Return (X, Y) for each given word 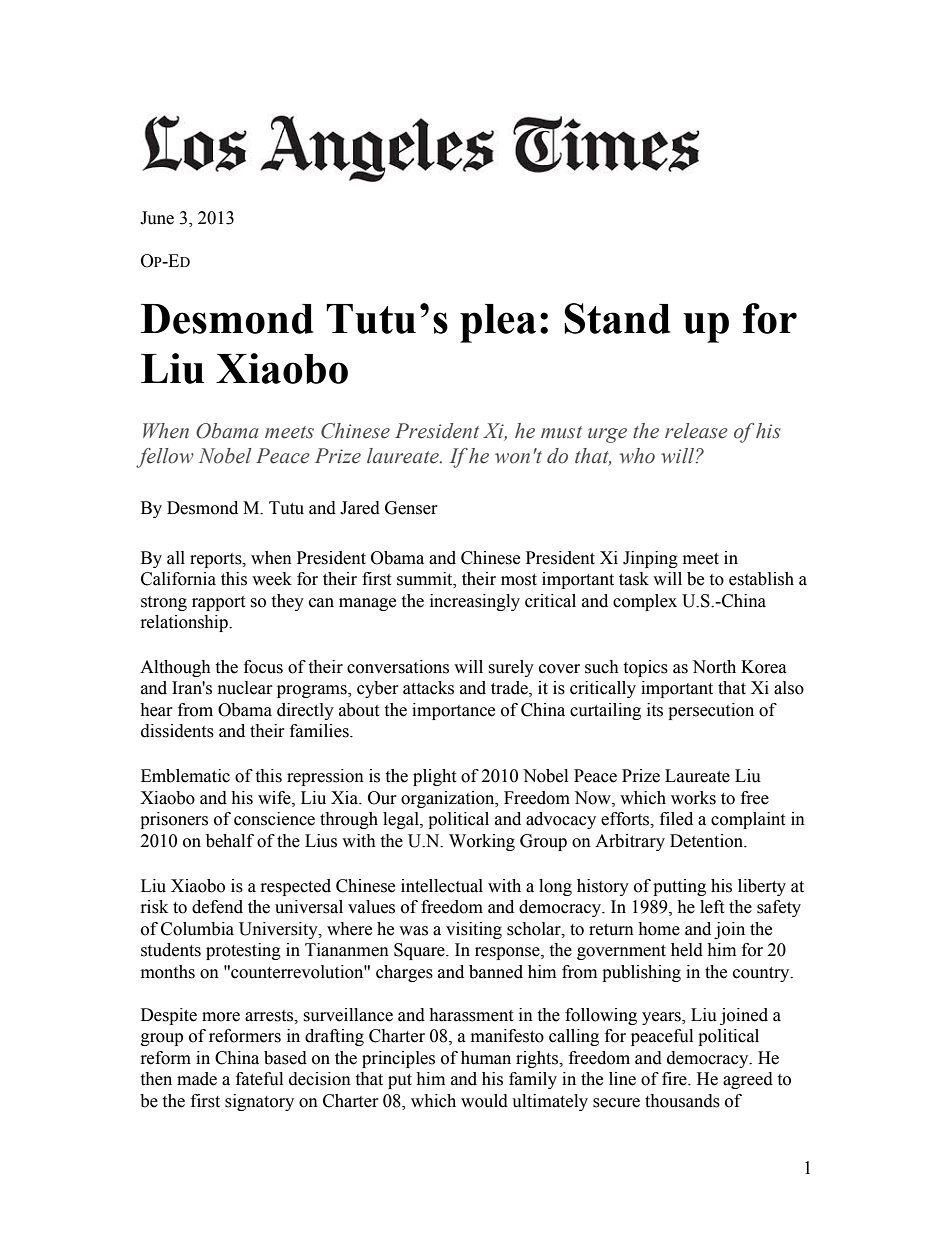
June (157, 218)
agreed (748, 1080)
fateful (259, 1079)
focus (263, 667)
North (714, 667)
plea (498, 323)
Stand (617, 318)
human (486, 1058)
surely (511, 668)
